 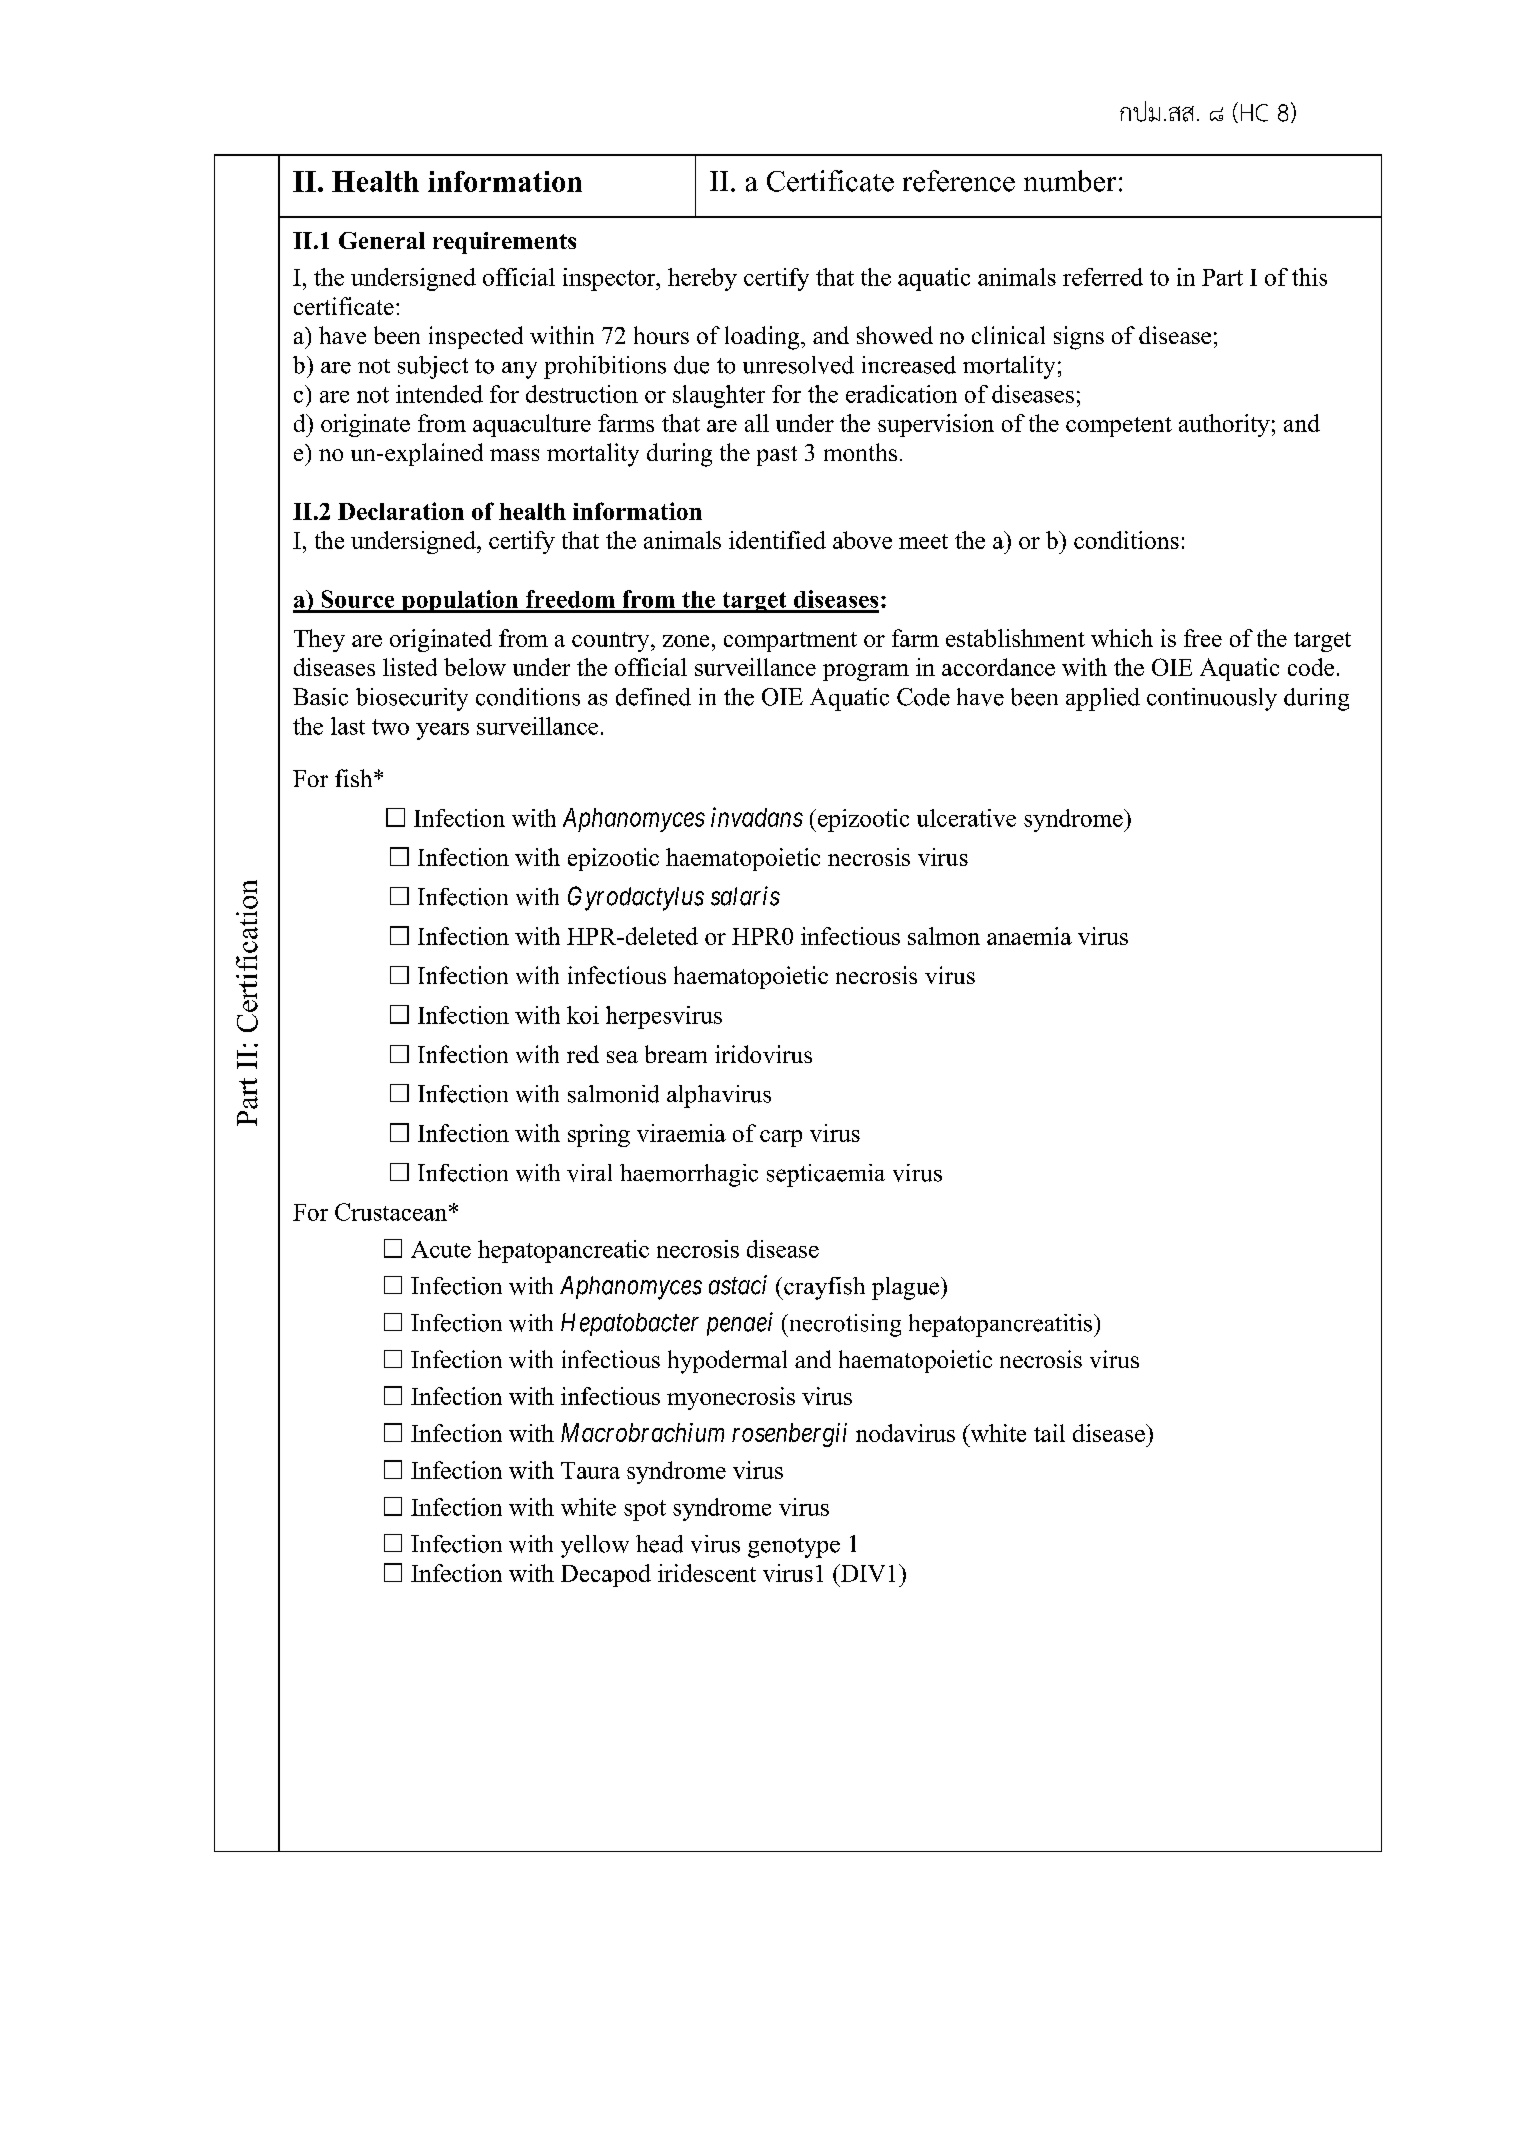 What do you see at coordinates (442, 731) in the page?
I see `years` at bounding box center [442, 731].
